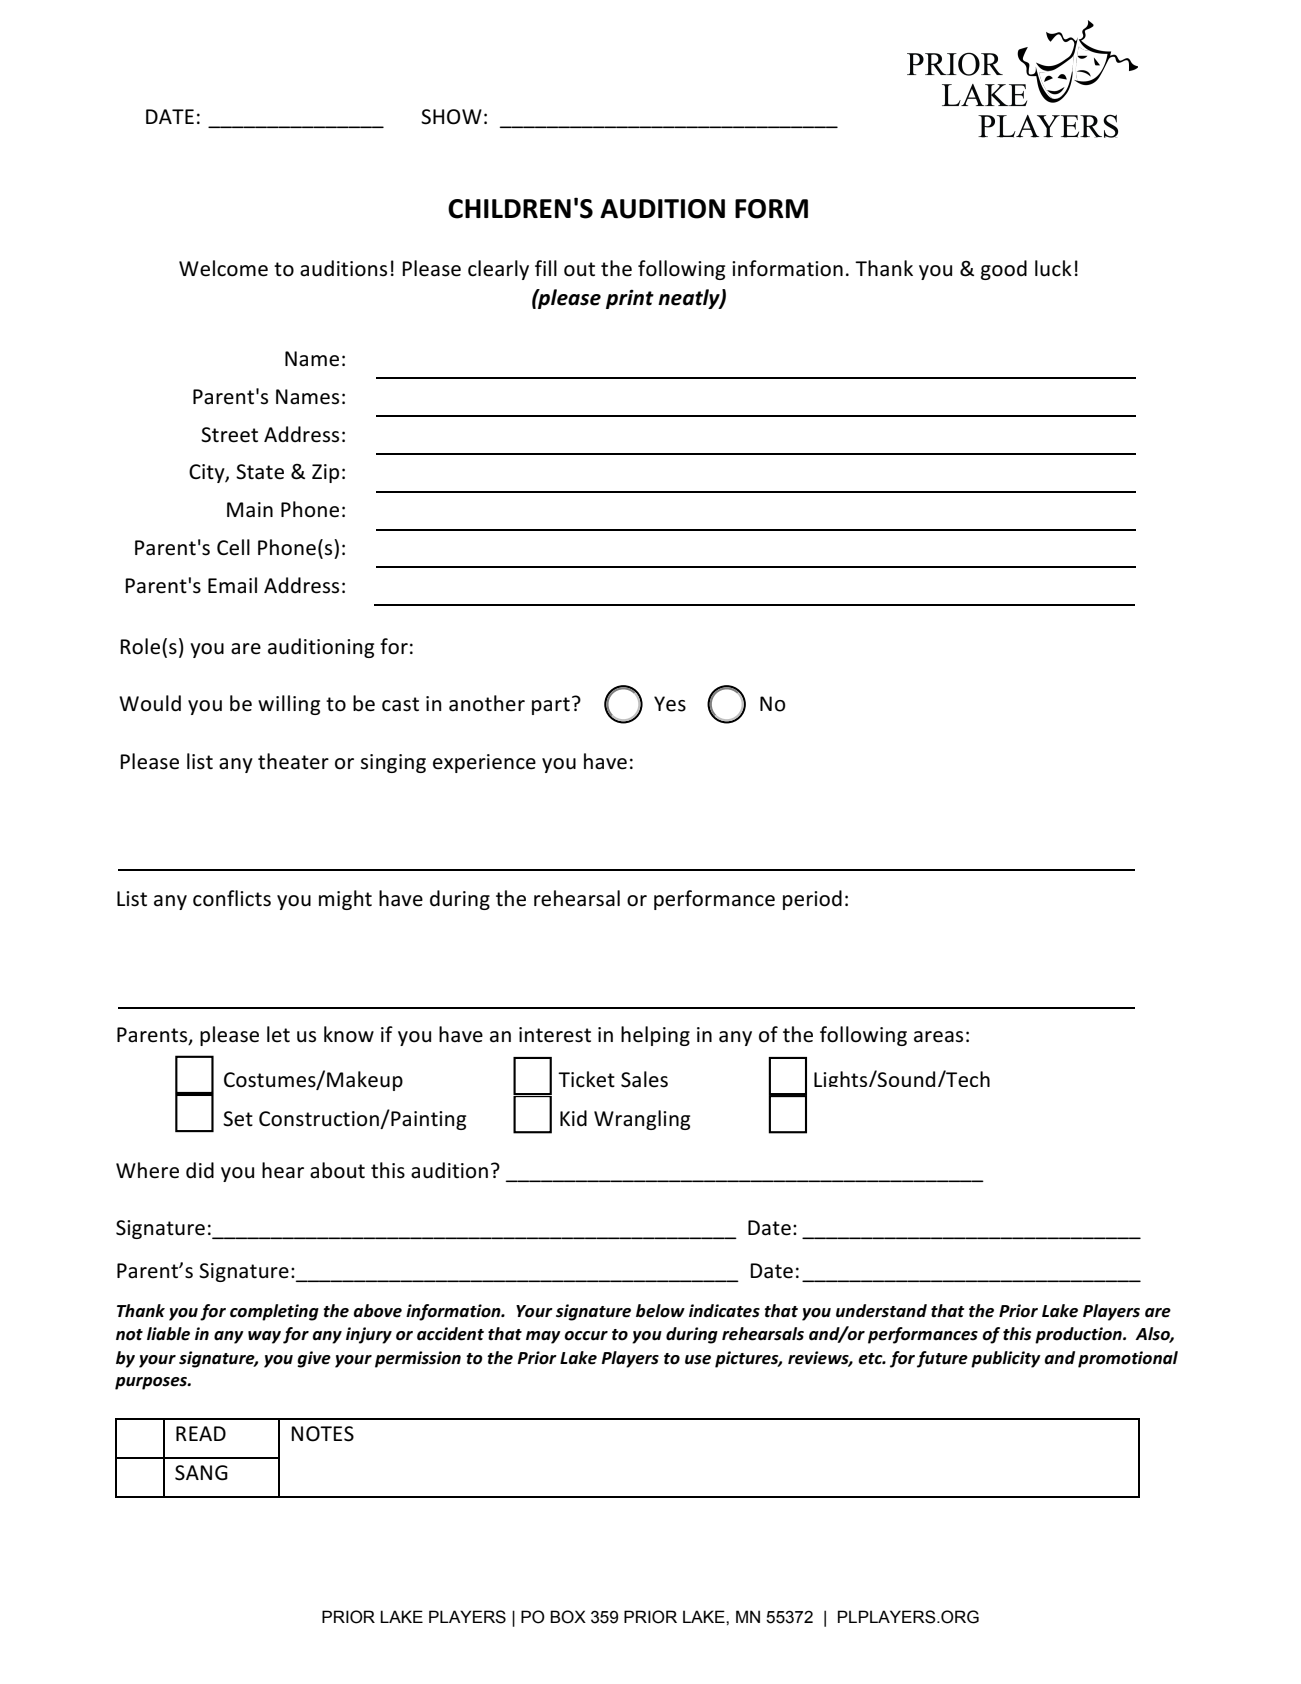 This document has width=1301, height=1684. What do you see at coordinates (223, 268) in the document?
I see `Welcome` at bounding box center [223, 268].
